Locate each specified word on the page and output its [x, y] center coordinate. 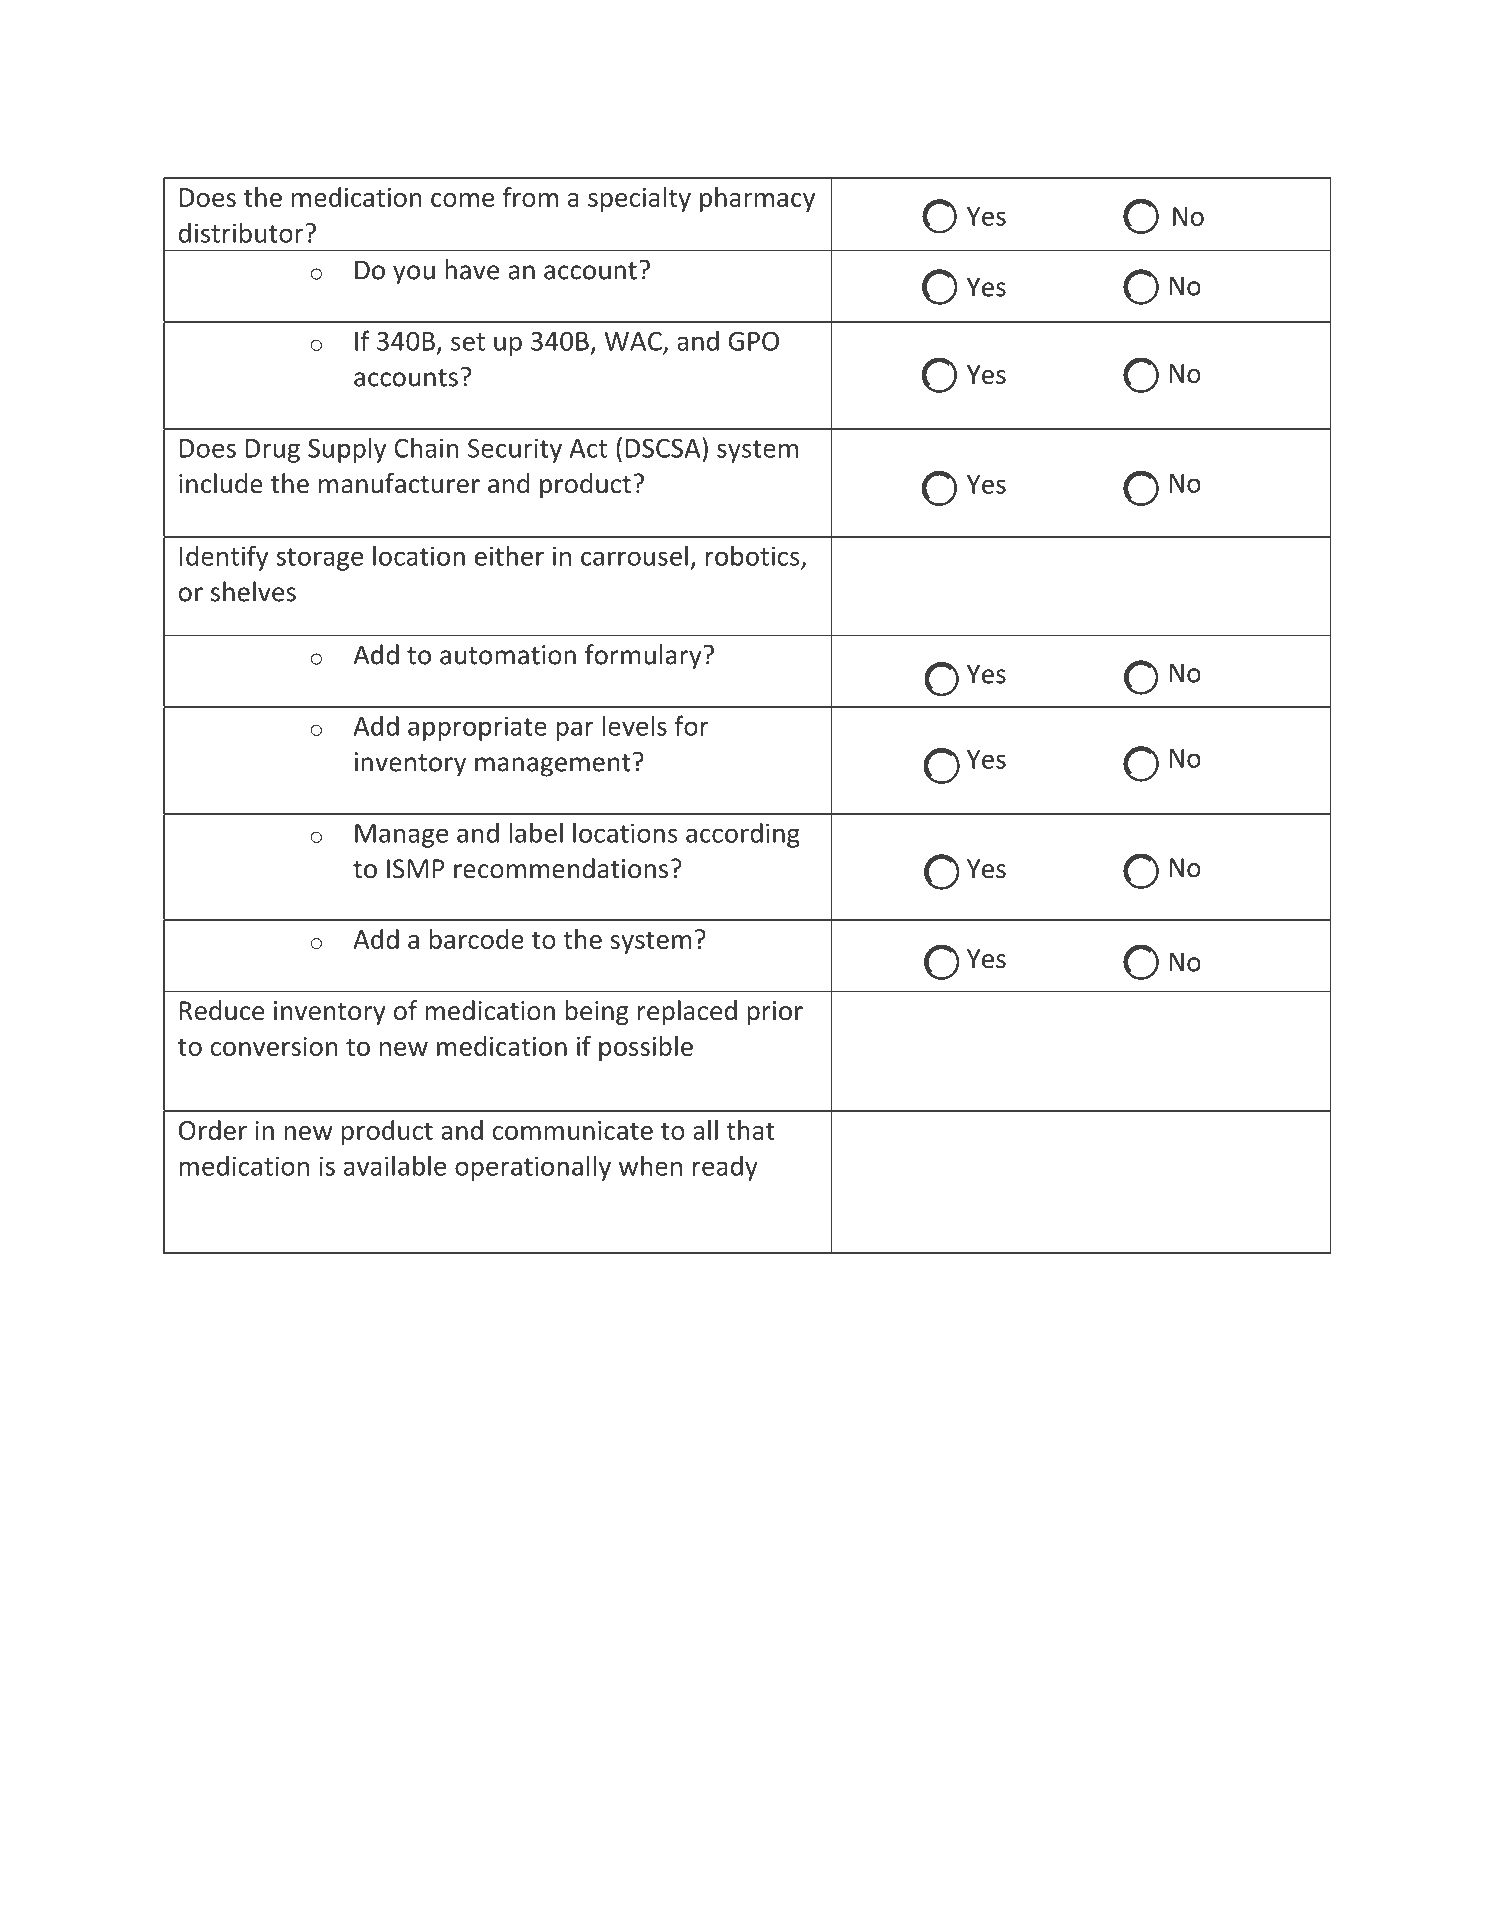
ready [725, 1168]
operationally [533, 1168]
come [462, 200]
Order [213, 1130]
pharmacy [757, 199]
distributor [242, 232]
